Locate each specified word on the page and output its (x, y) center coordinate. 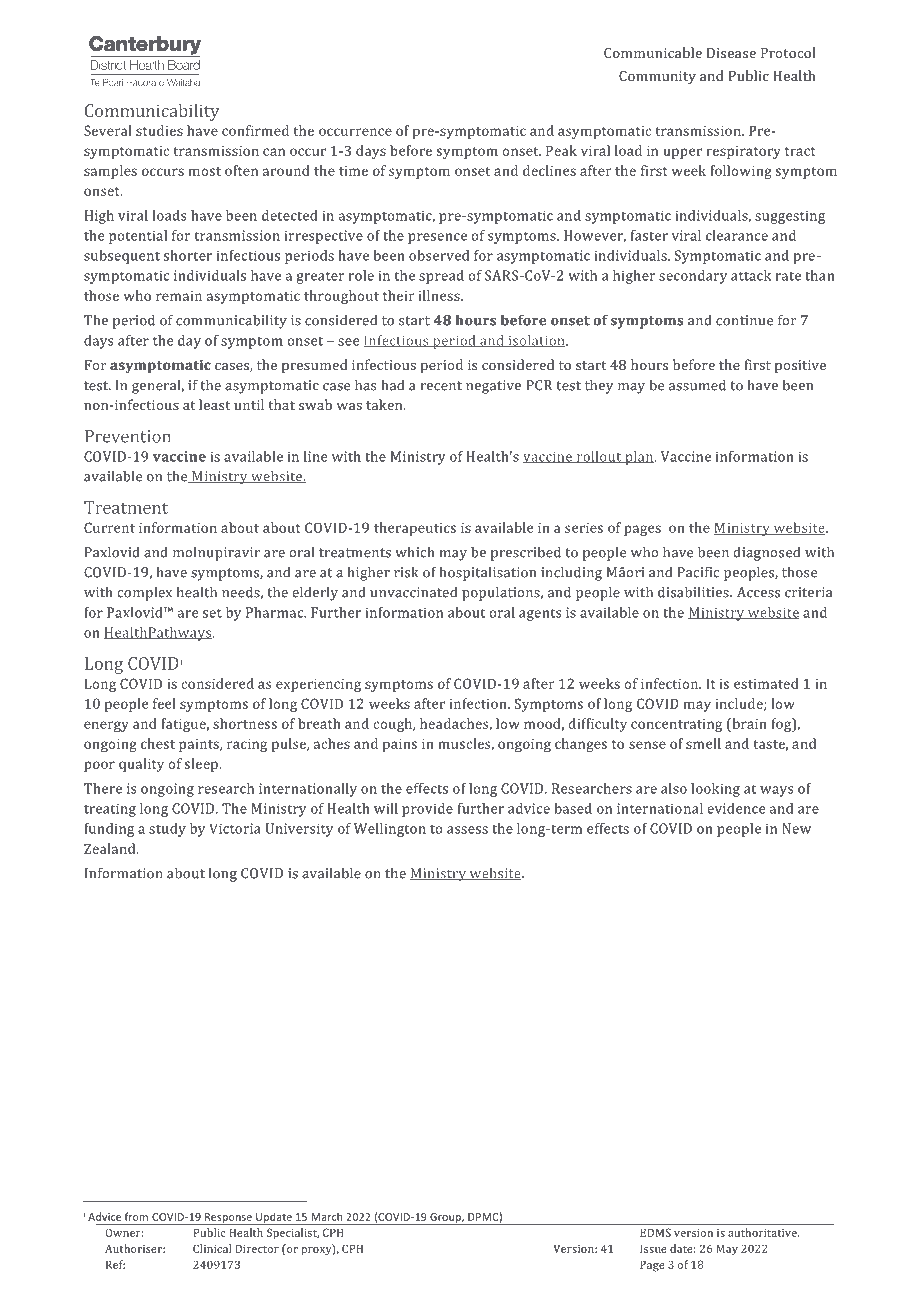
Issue (653, 1248)
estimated (766, 683)
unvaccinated (413, 592)
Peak (561, 150)
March (326, 1216)
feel (164, 703)
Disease (731, 53)
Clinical (212, 1248)
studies (159, 130)
